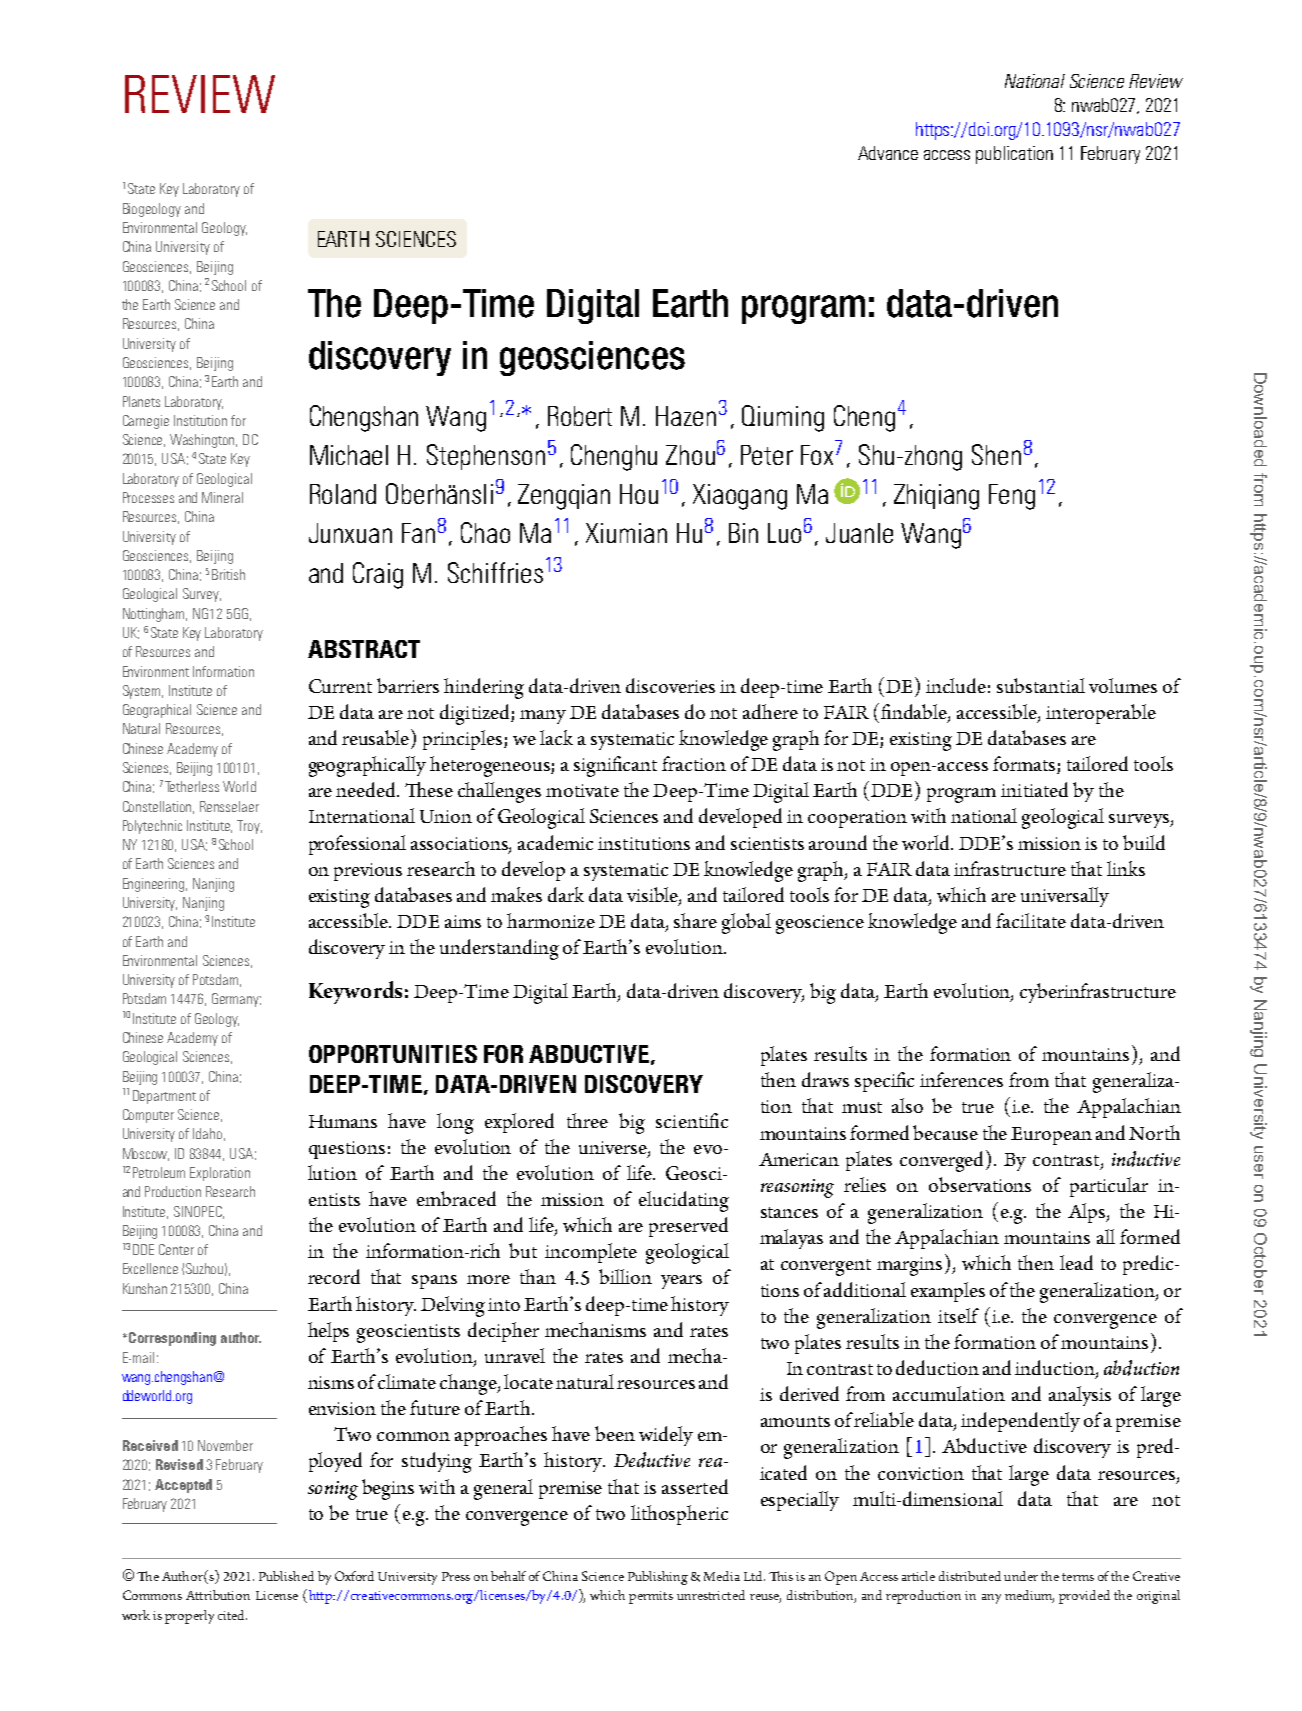  What do you see at coordinates (658, 1578) in the screenshot?
I see `Publishing` at bounding box center [658, 1578].
